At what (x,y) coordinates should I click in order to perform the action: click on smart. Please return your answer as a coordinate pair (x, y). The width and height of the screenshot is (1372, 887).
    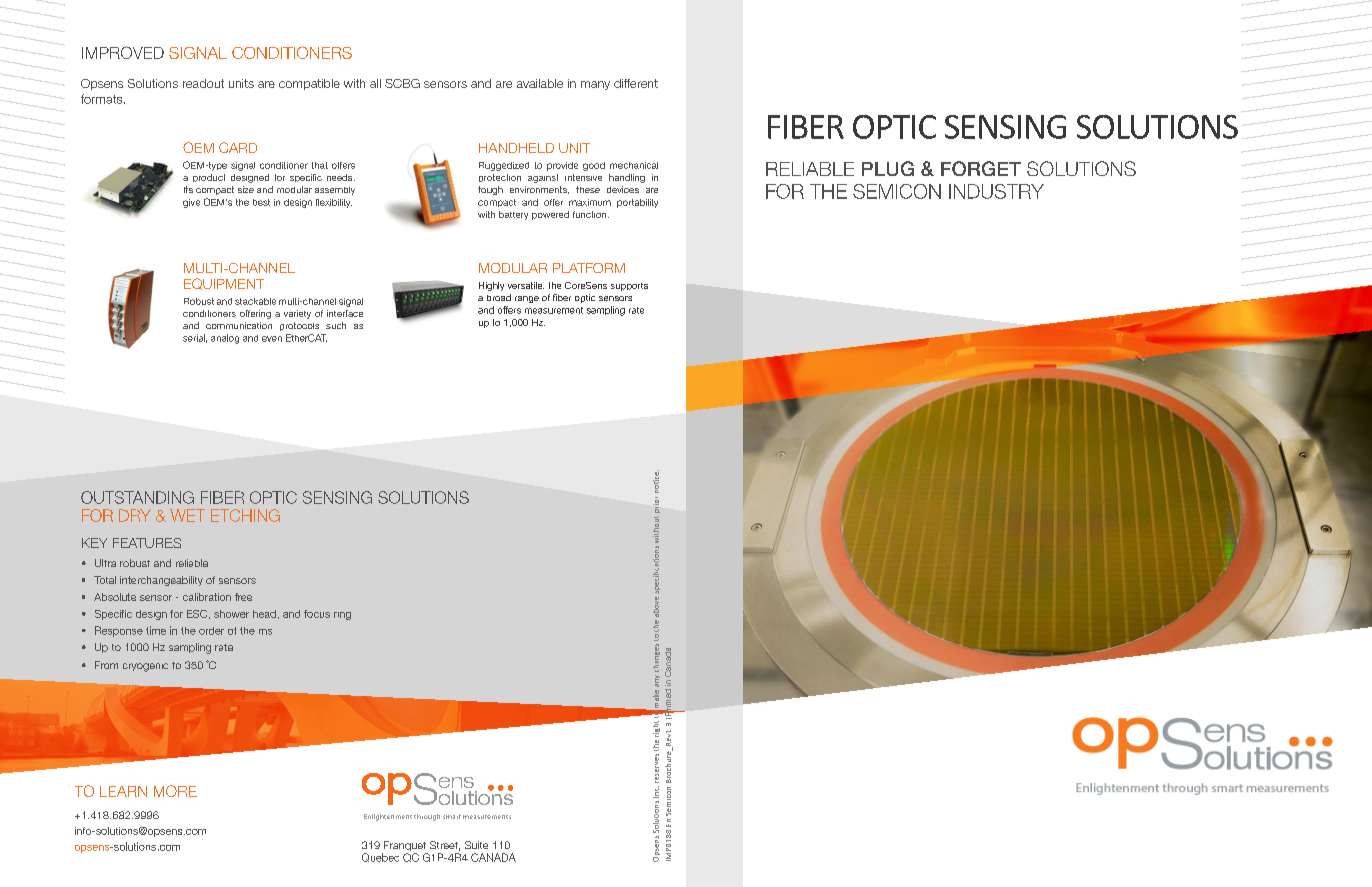
    Looking at the image, I should click on (452, 816).
